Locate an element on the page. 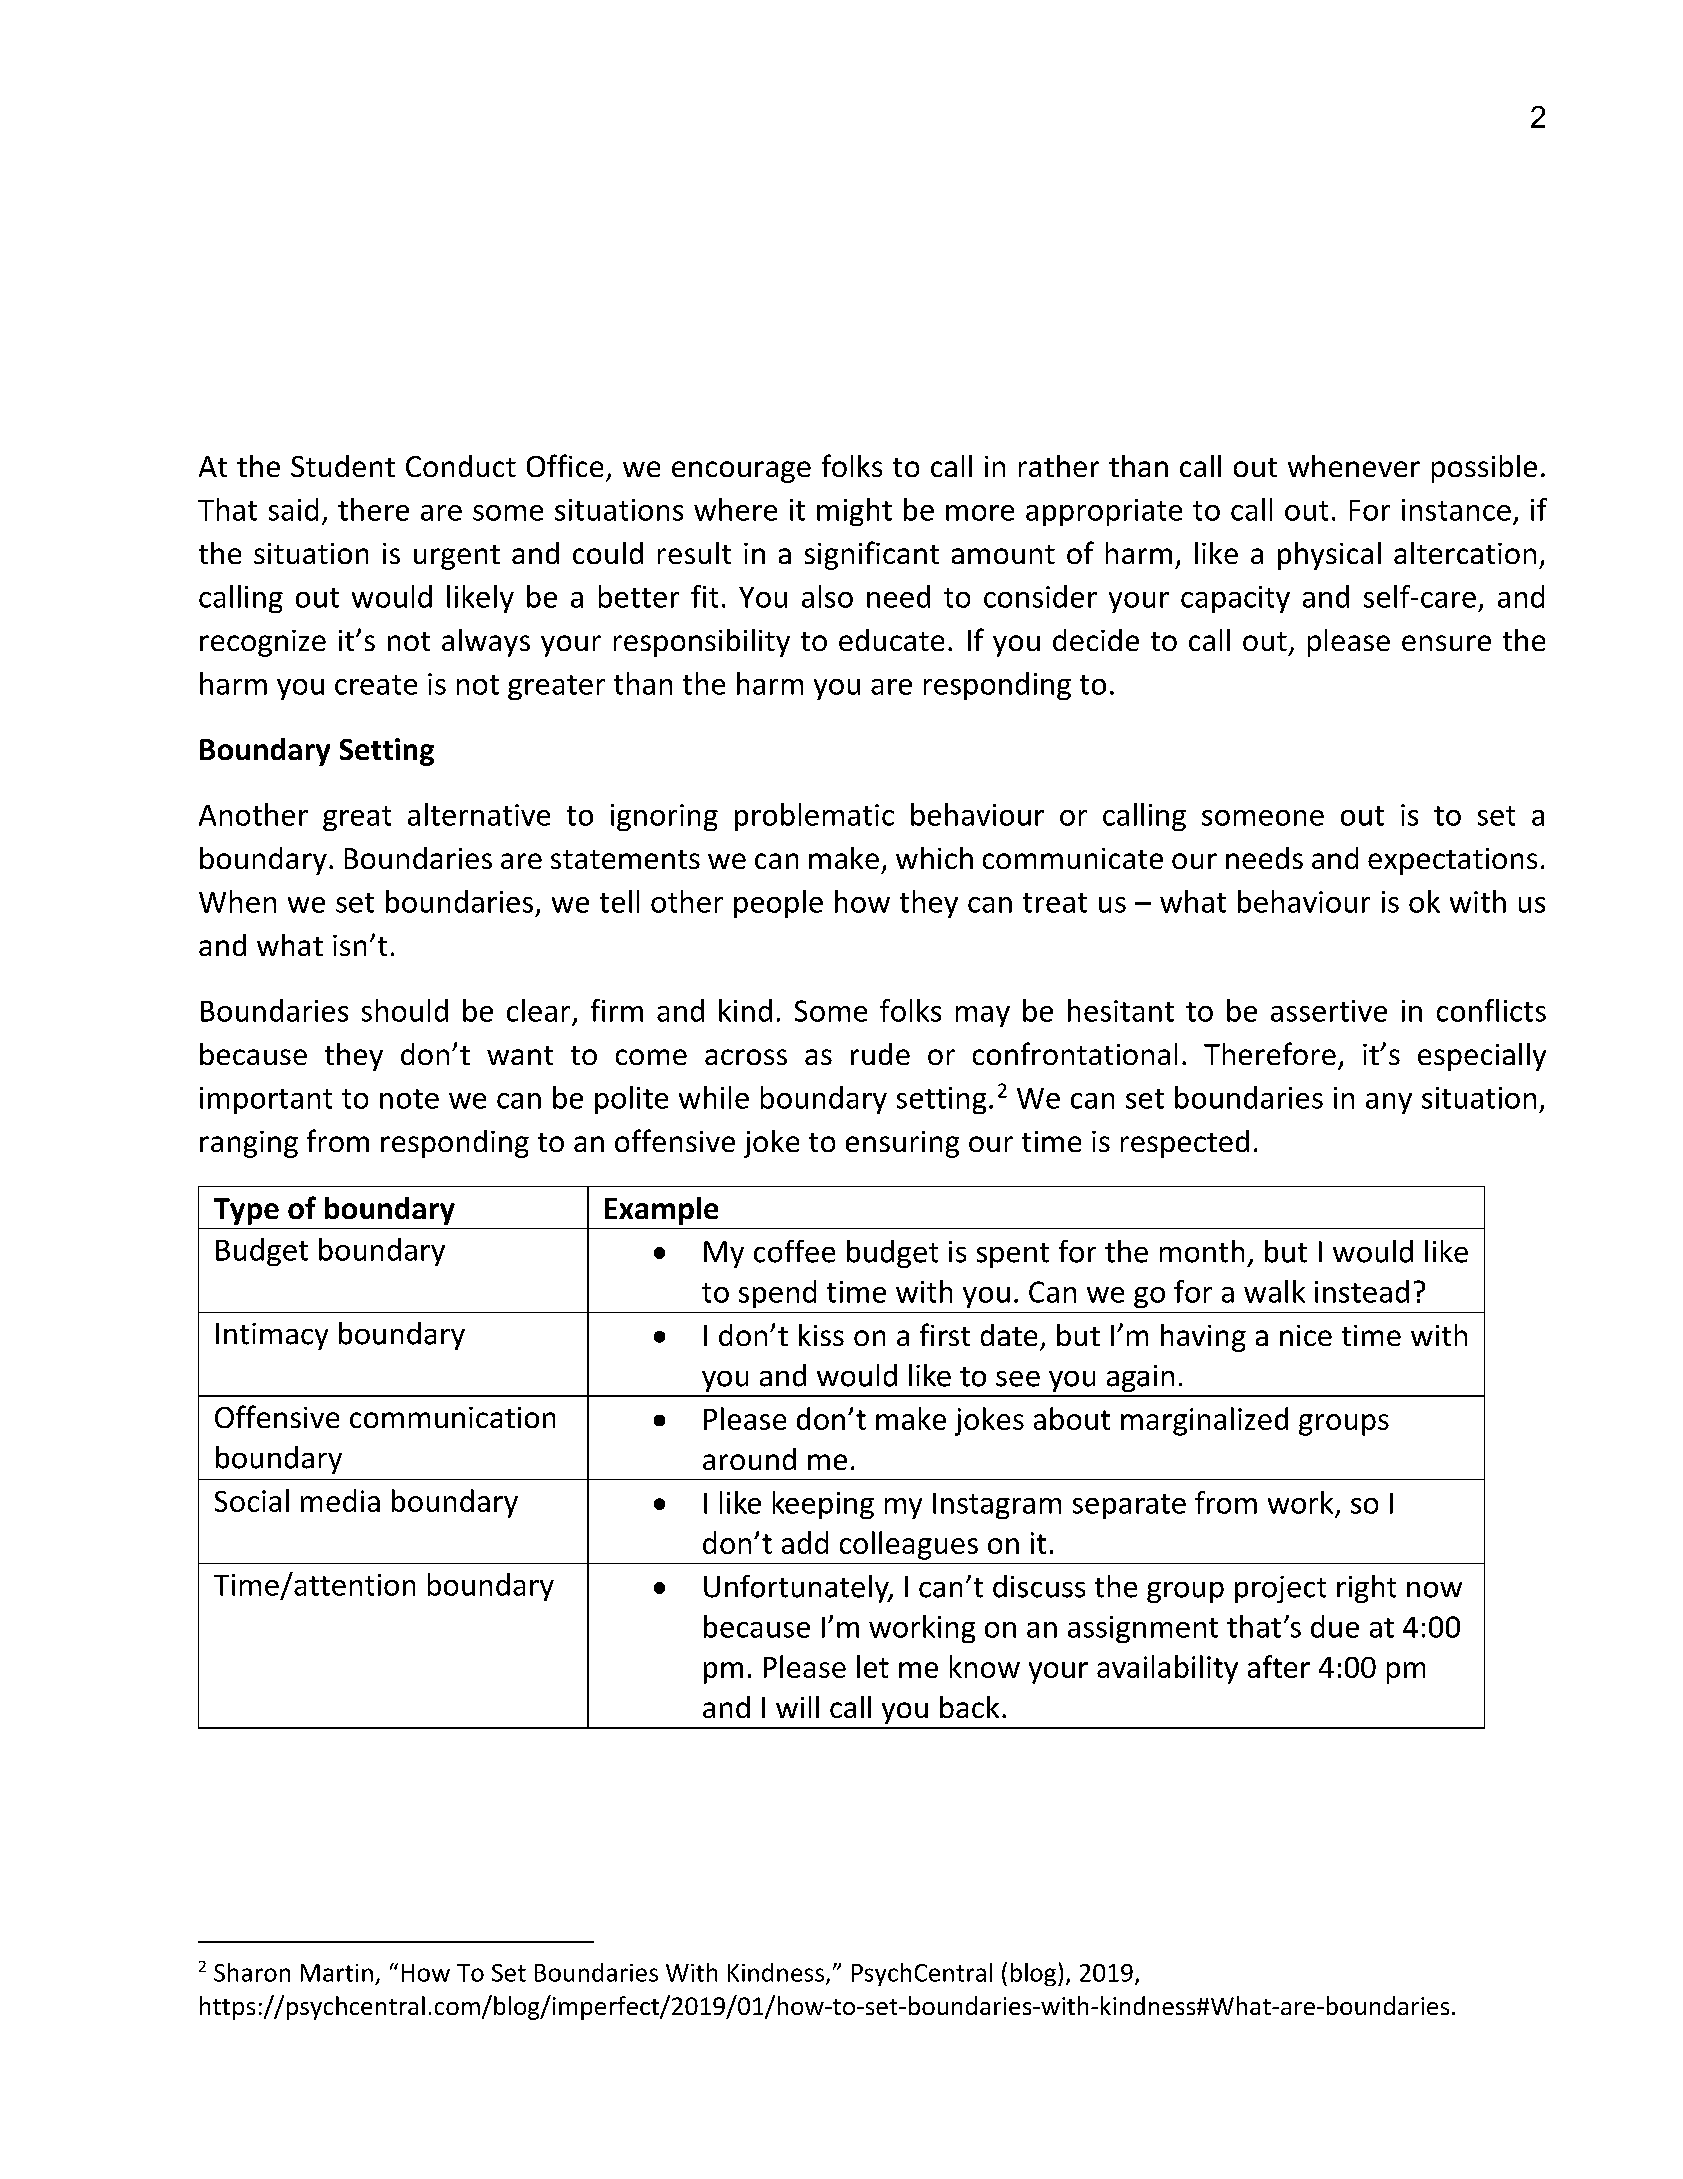 This page has height=2179, width=1683. Martin is located at coordinates (337, 1973).
